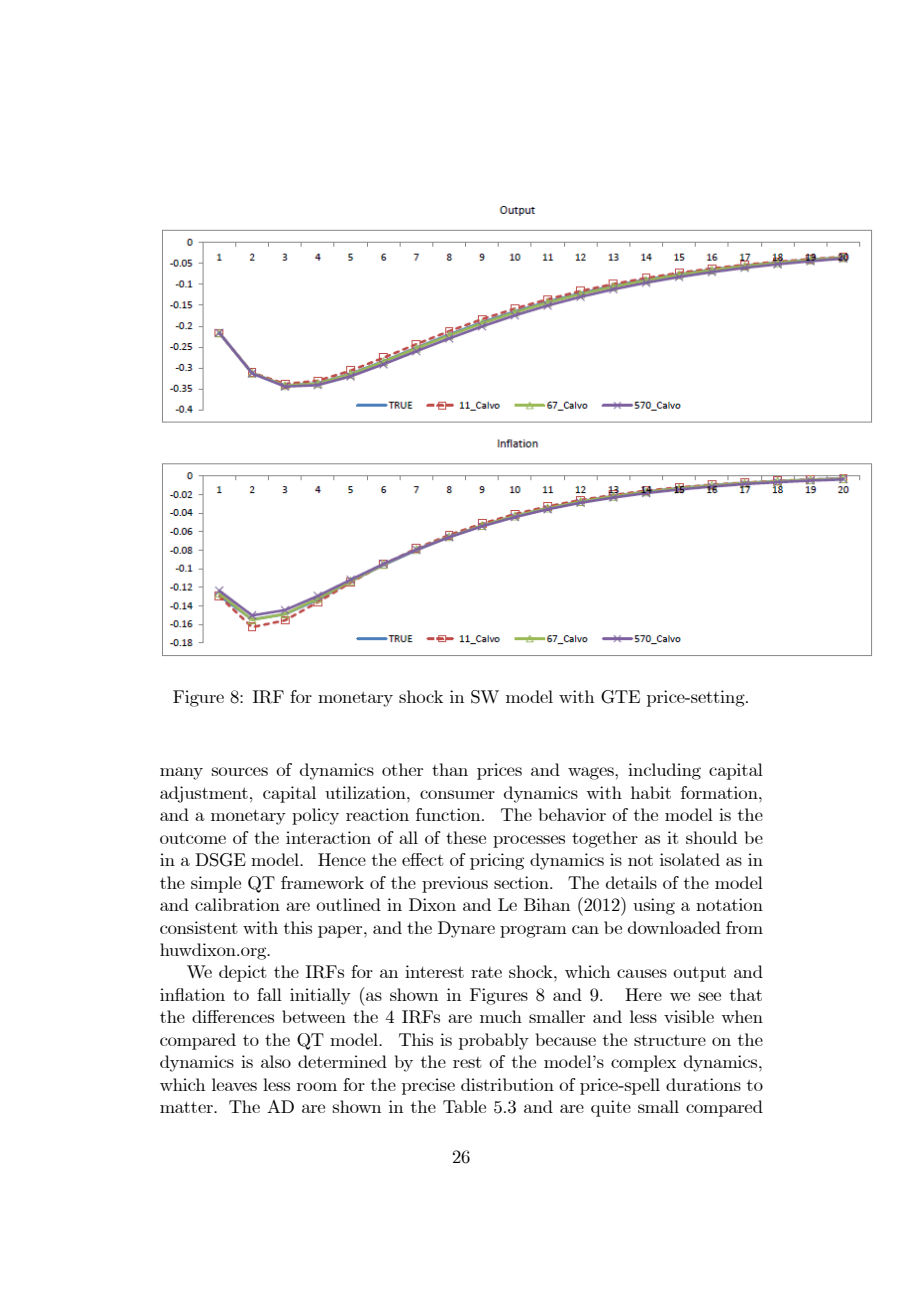  What do you see at coordinates (620, 697) in the page?
I see `GTE` at bounding box center [620, 697].
